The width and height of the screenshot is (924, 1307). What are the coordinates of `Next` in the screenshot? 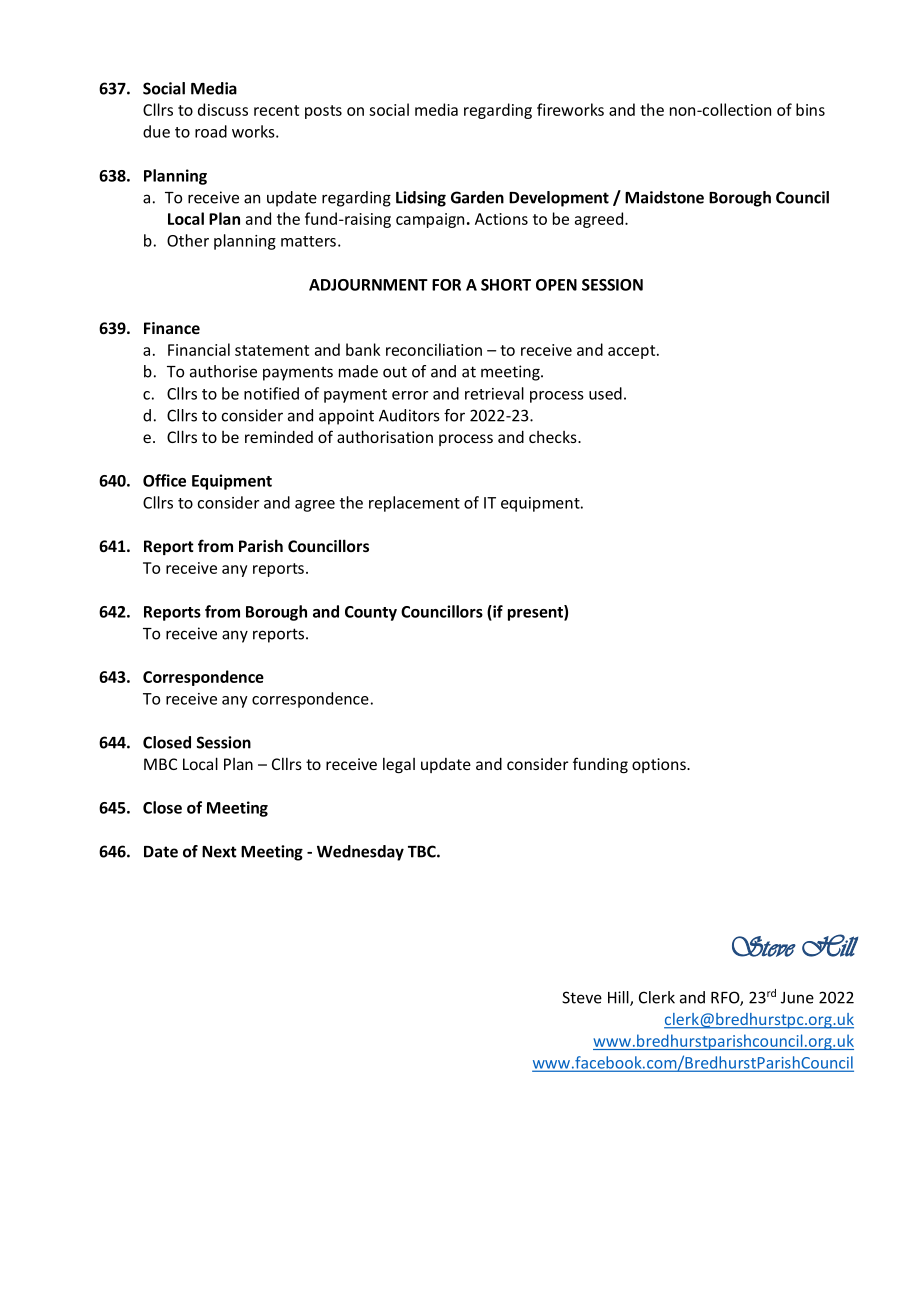 It's located at (219, 852).
